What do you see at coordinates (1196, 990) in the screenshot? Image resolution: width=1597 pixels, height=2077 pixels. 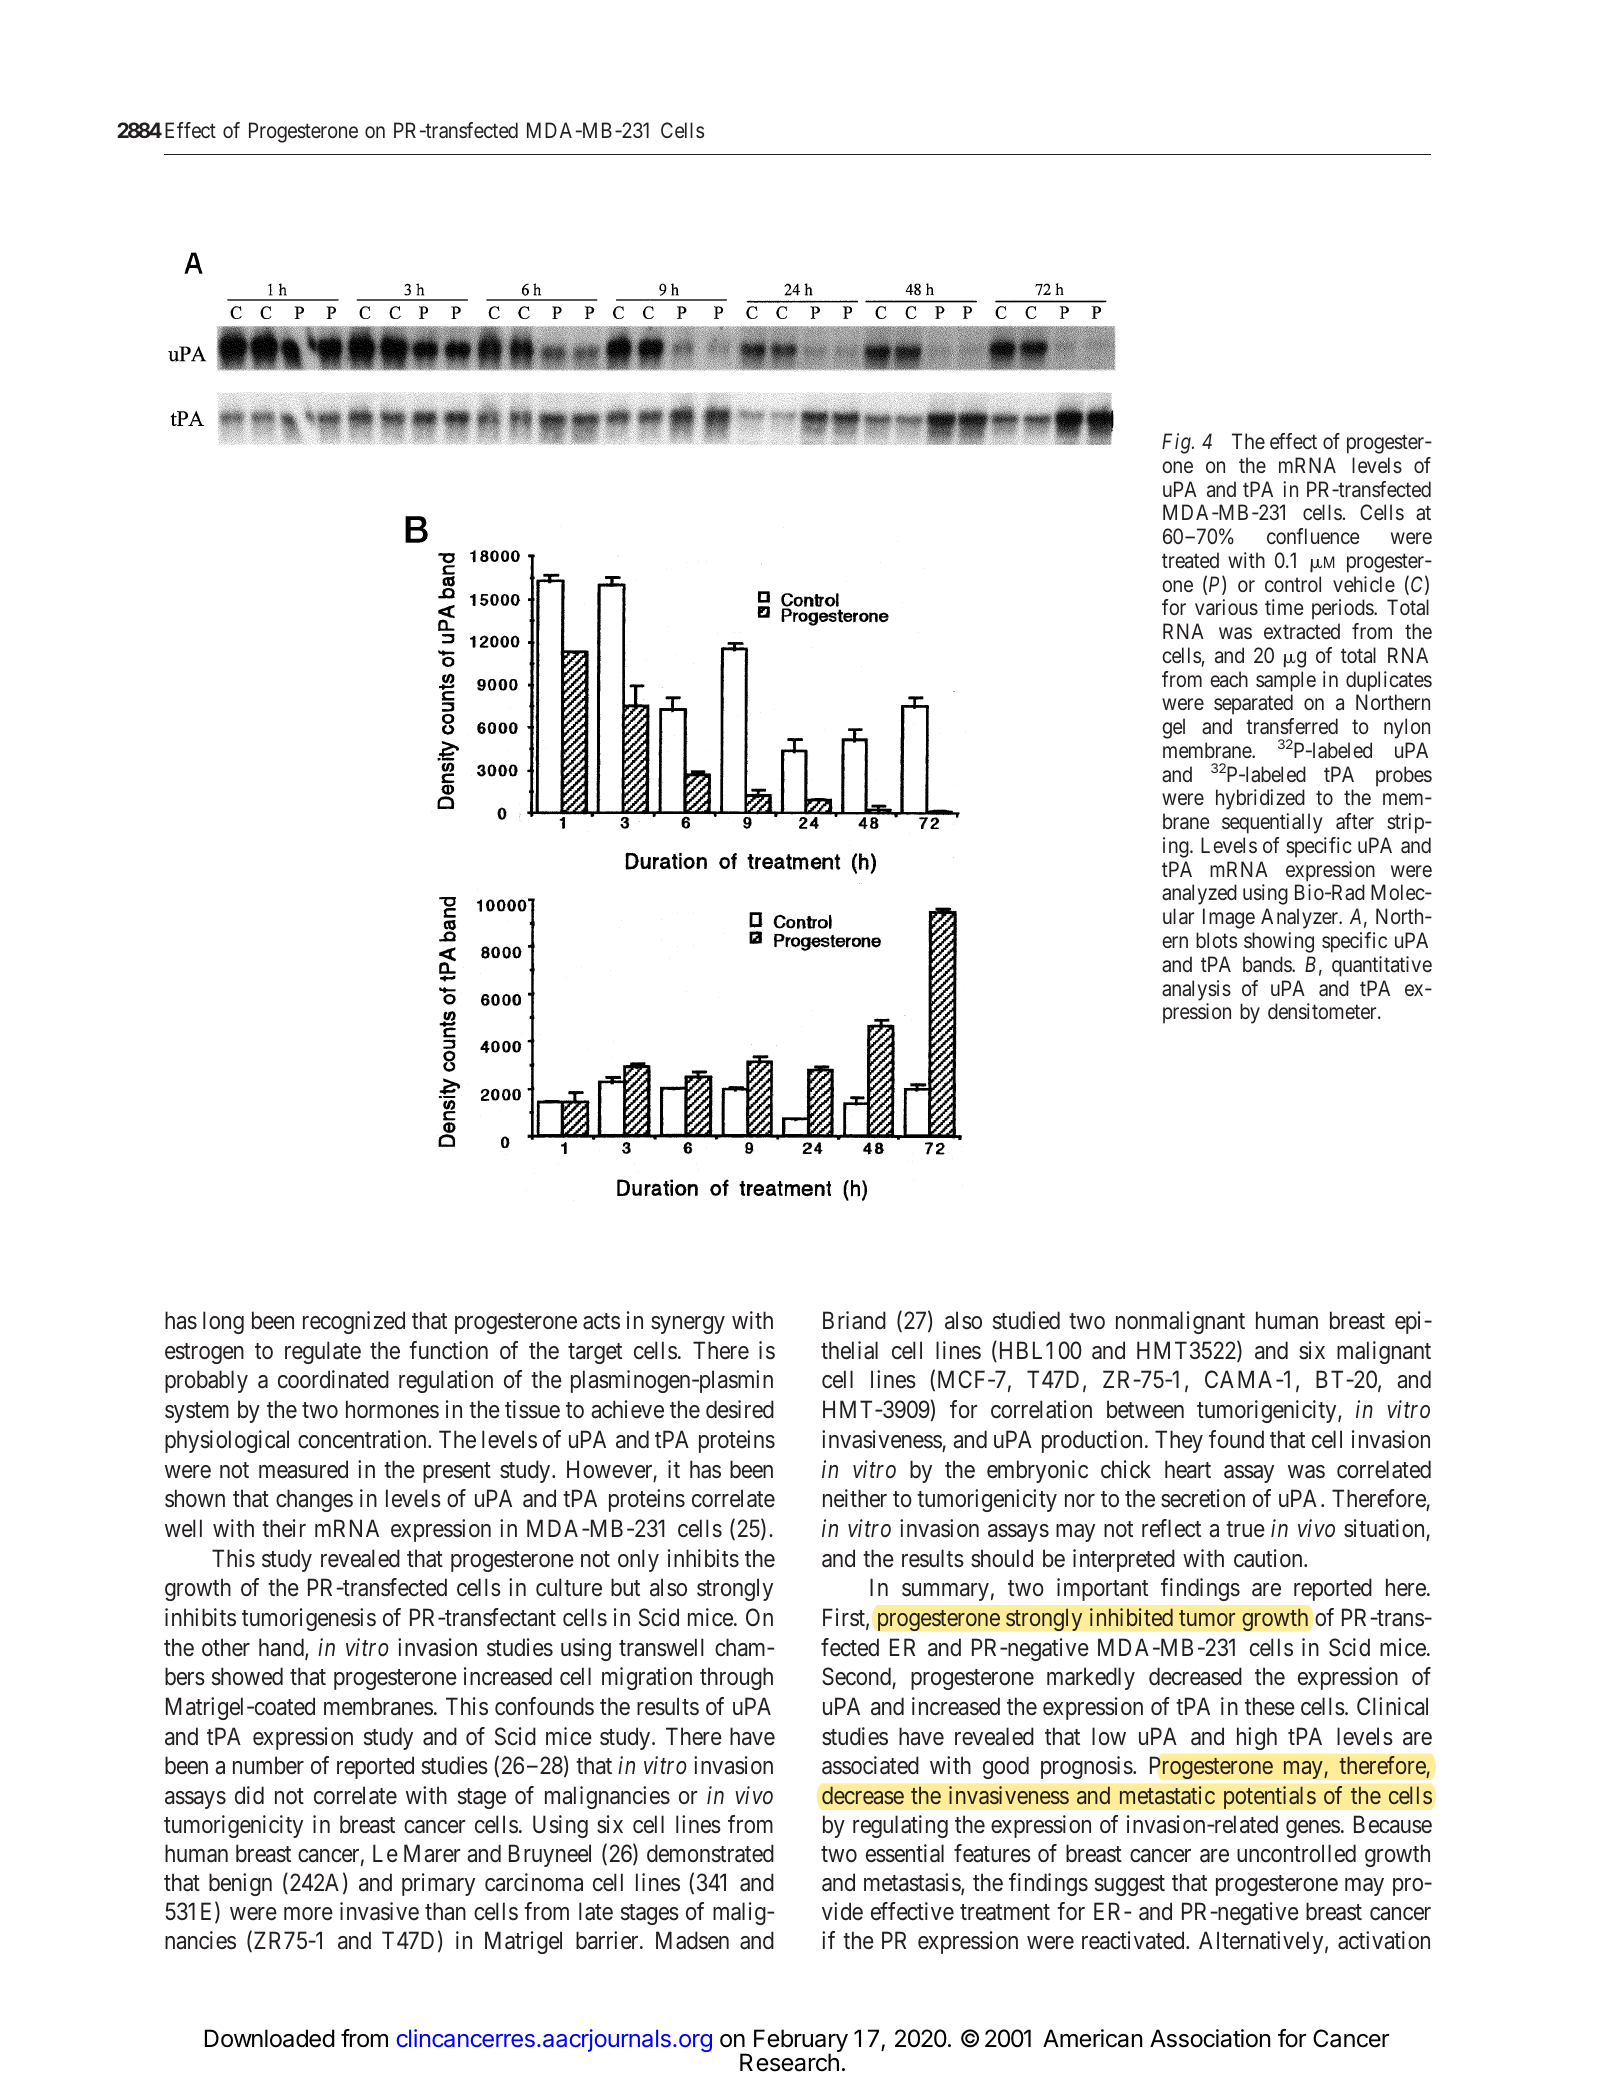 I see `analysis` at bounding box center [1196, 990].
